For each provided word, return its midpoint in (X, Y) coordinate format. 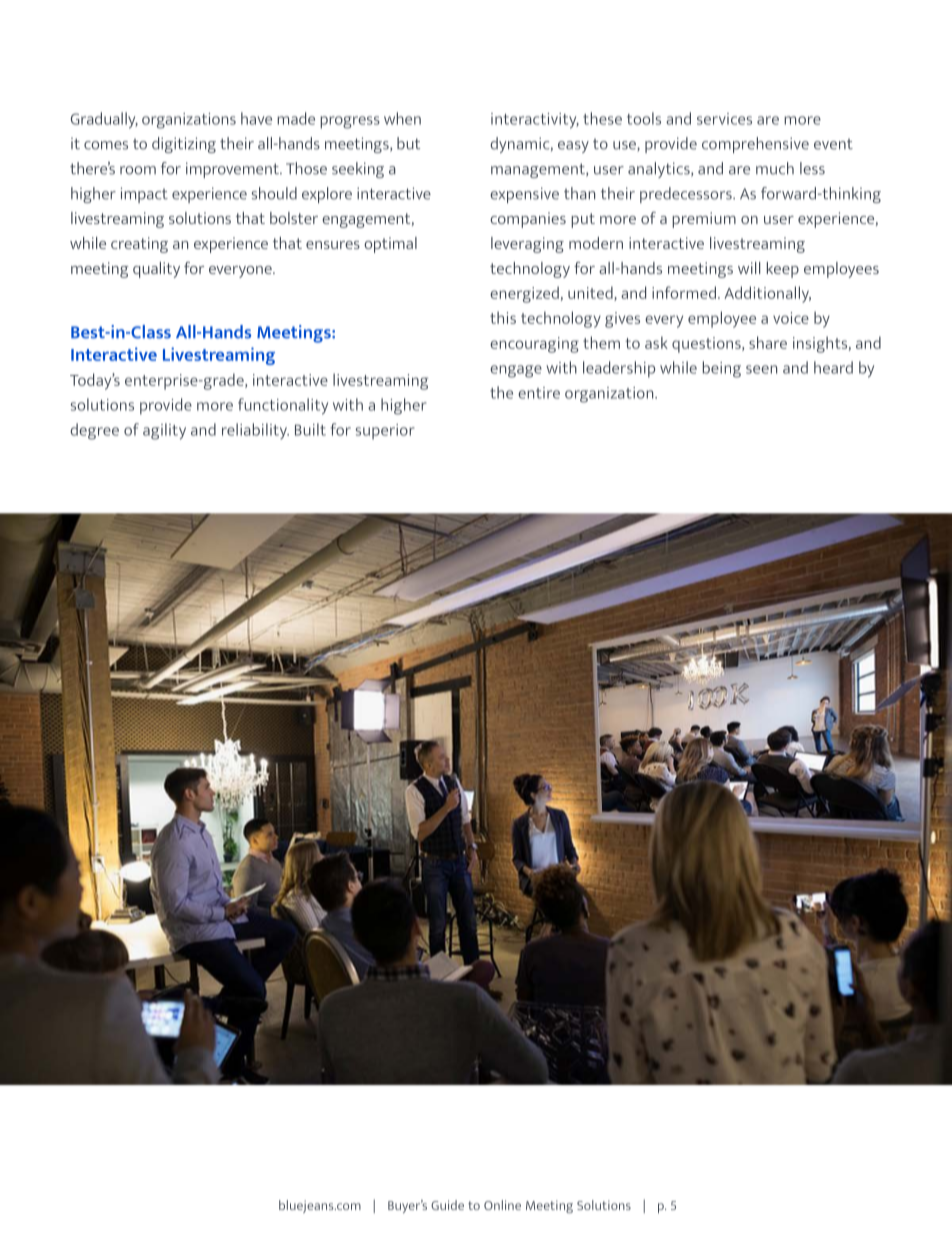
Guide (447, 1205)
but (408, 143)
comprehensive (755, 145)
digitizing (184, 145)
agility (164, 431)
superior (385, 432)
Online (502, 1205)
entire (539, 393)
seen (761, 369)
